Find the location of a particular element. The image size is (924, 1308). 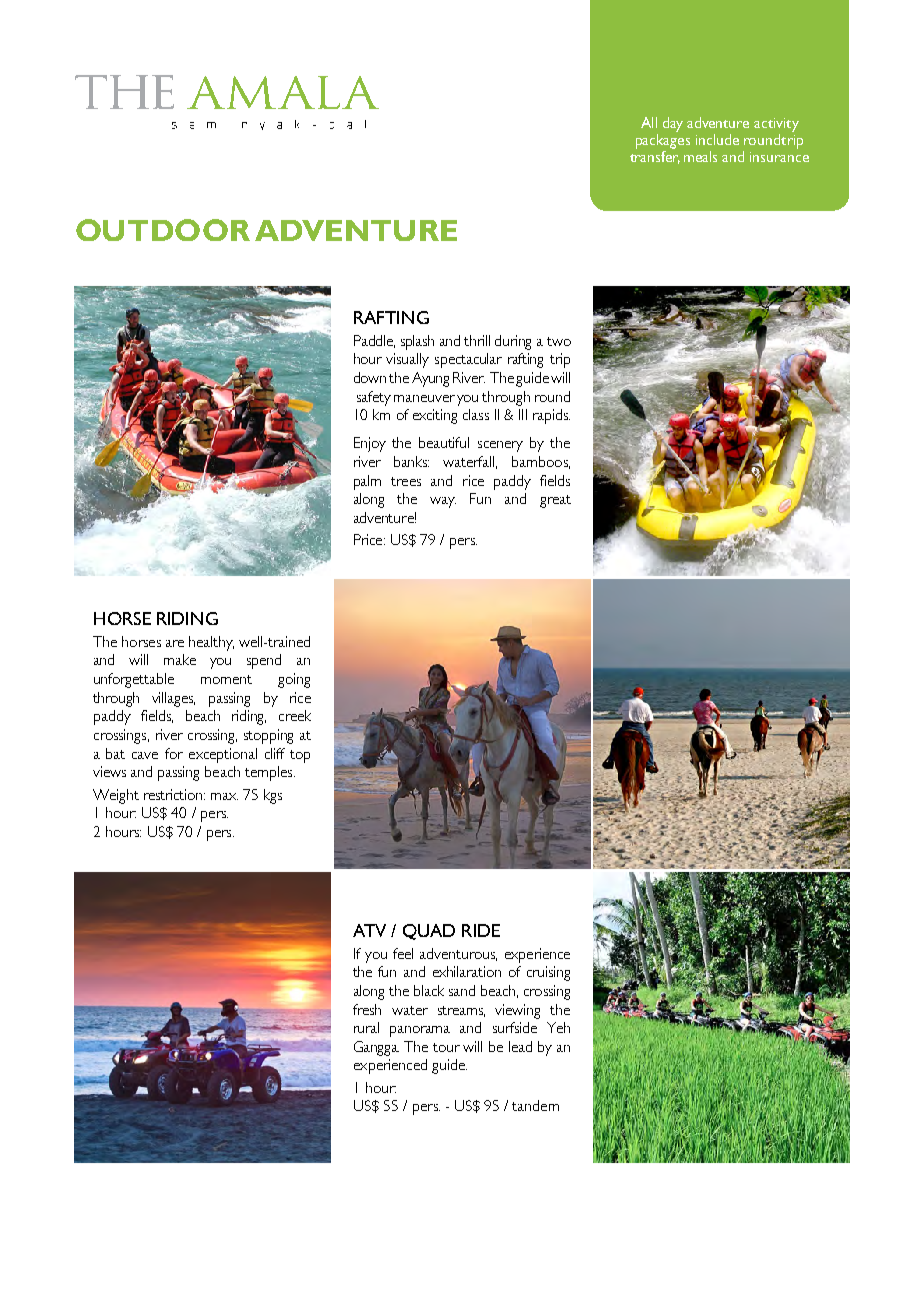

way is located at coordinates (443, 502).
